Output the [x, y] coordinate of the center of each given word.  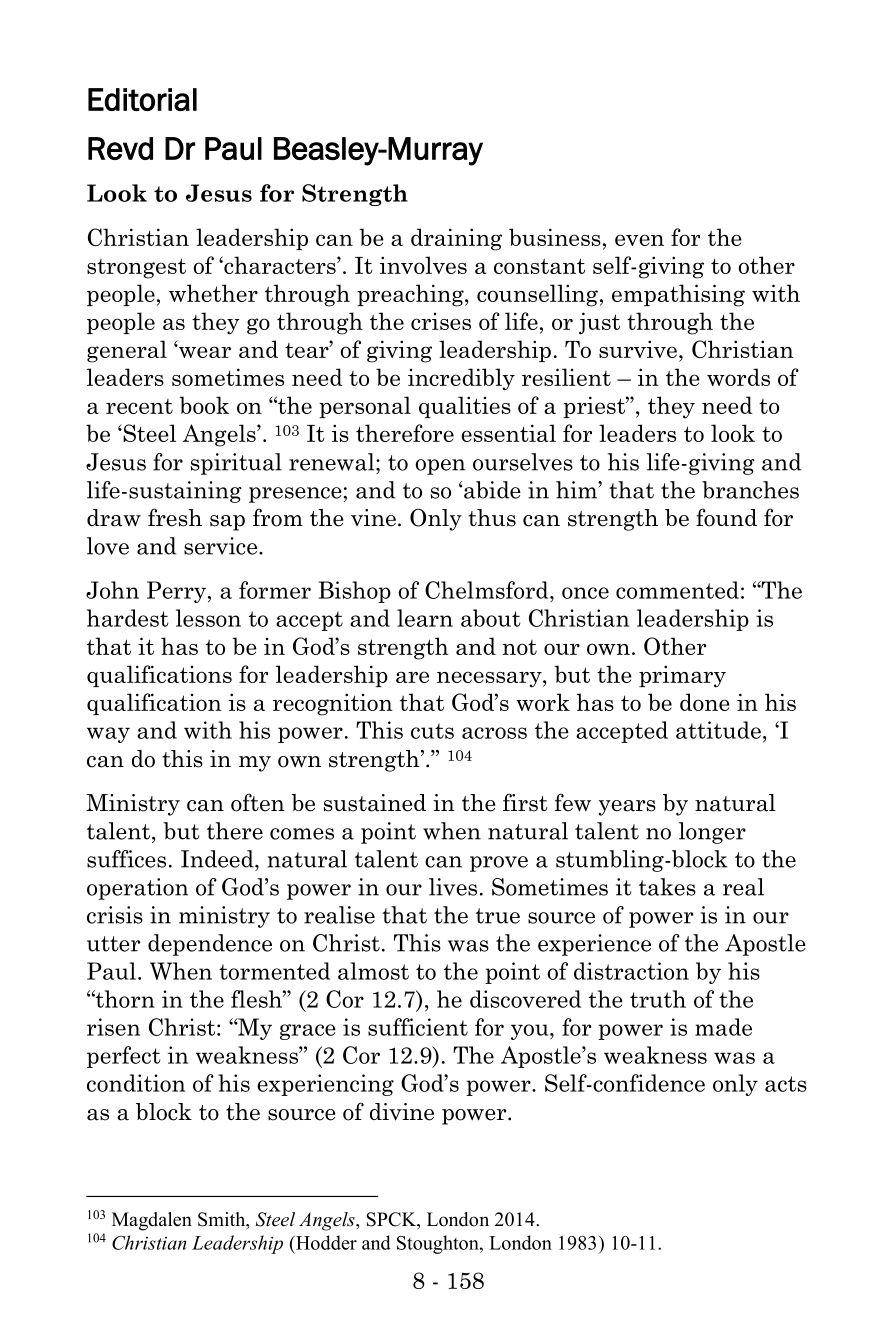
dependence [210, 945]
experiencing [325, 1085]
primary [682, 676]
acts [786, 1084]
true [498, 916]
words [738, 377]
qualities [465, 407]
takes [667, 887]
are [412, 677]
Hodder [325, 1242]
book [204, 405]
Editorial [142, 99]
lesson [208, 618]
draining [456, 239]
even [639, 240]
